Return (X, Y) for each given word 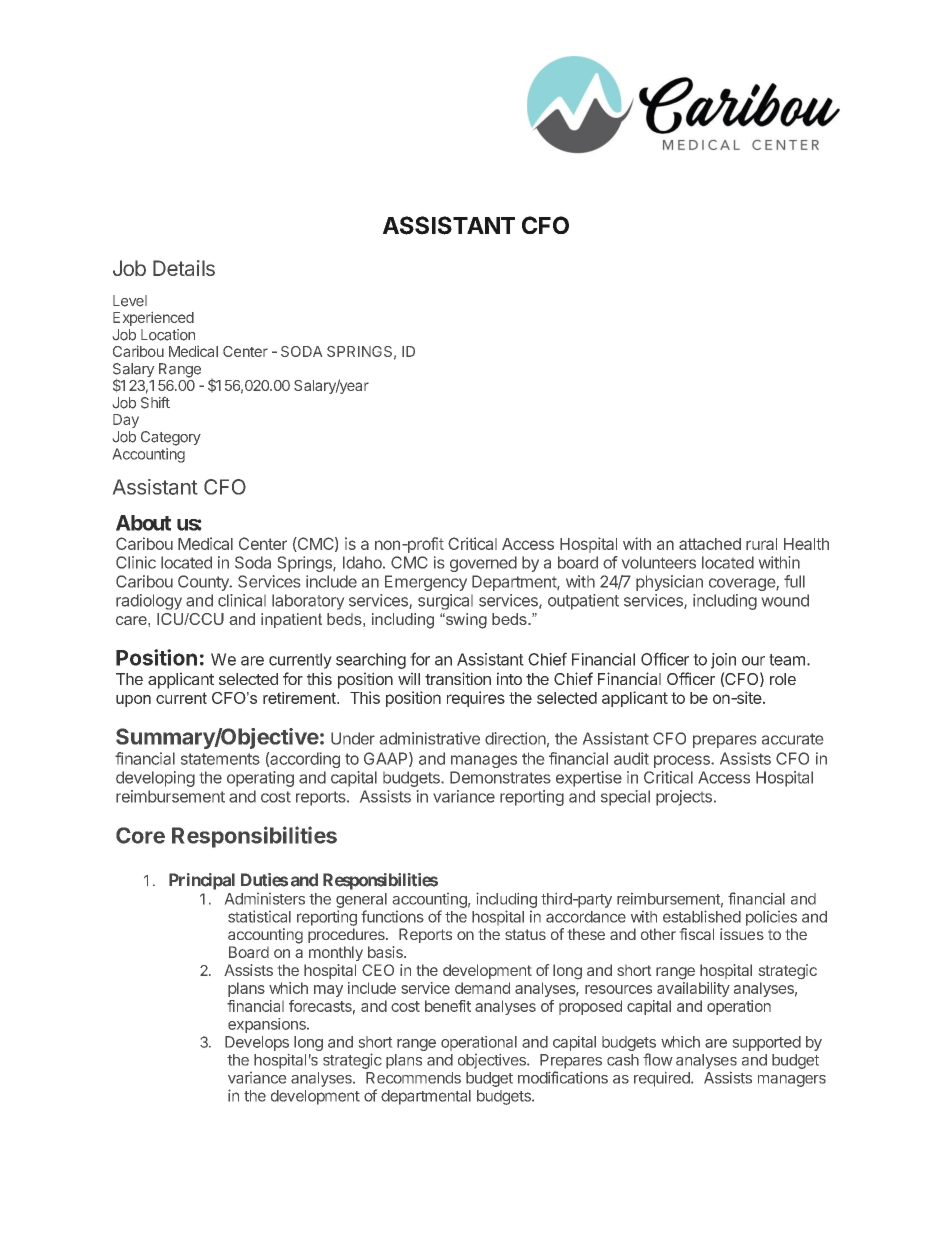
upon (133, 701)
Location (168, 335)
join (723, 661)
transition (458, 678)
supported (767, 1043)
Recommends (413, 1078)
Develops (257, 1043)
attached (710, 544)
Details (184, 268)
